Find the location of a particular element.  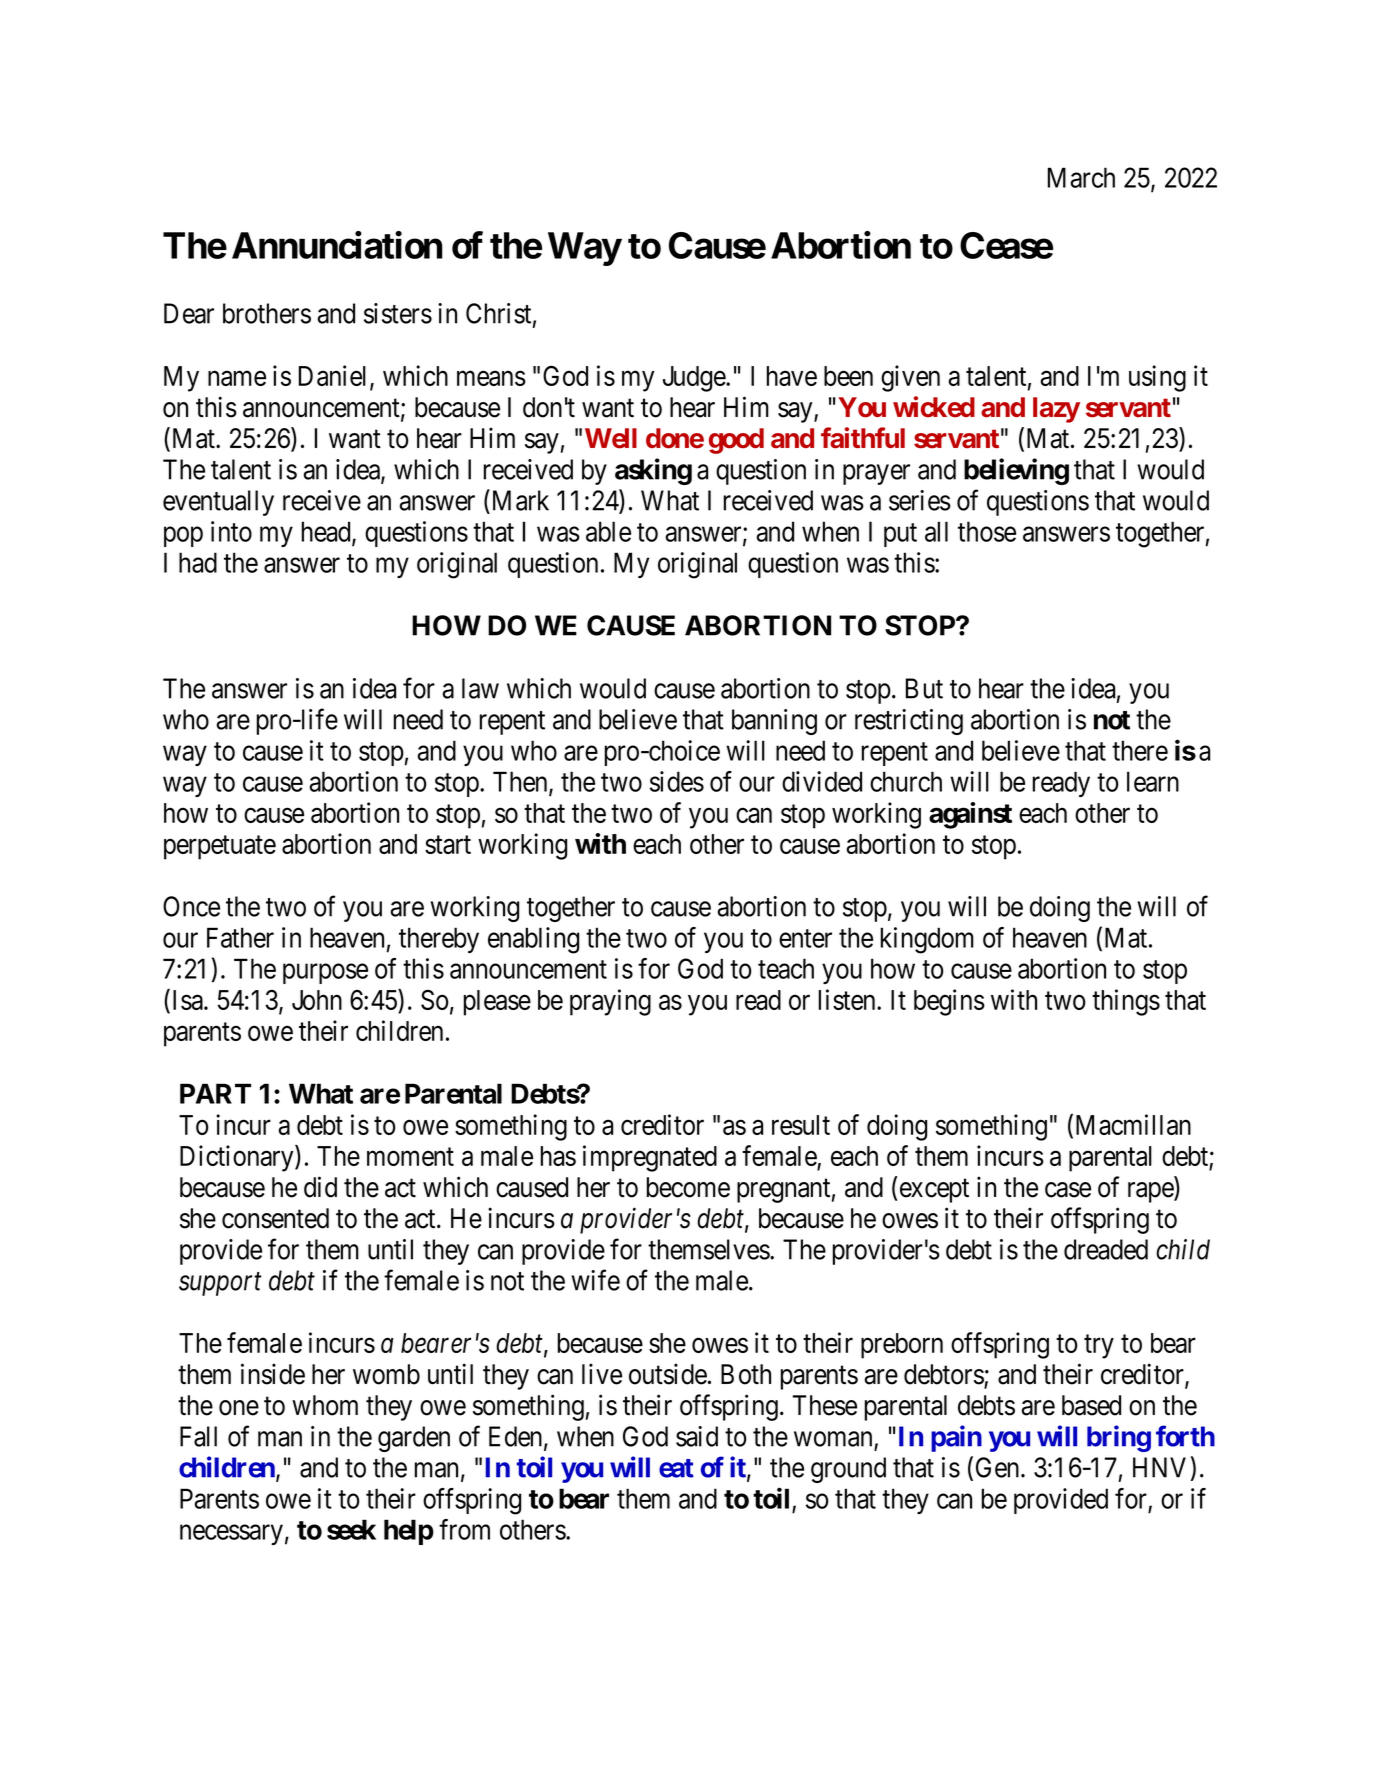

Judge is located at coordinates (695, 379).
